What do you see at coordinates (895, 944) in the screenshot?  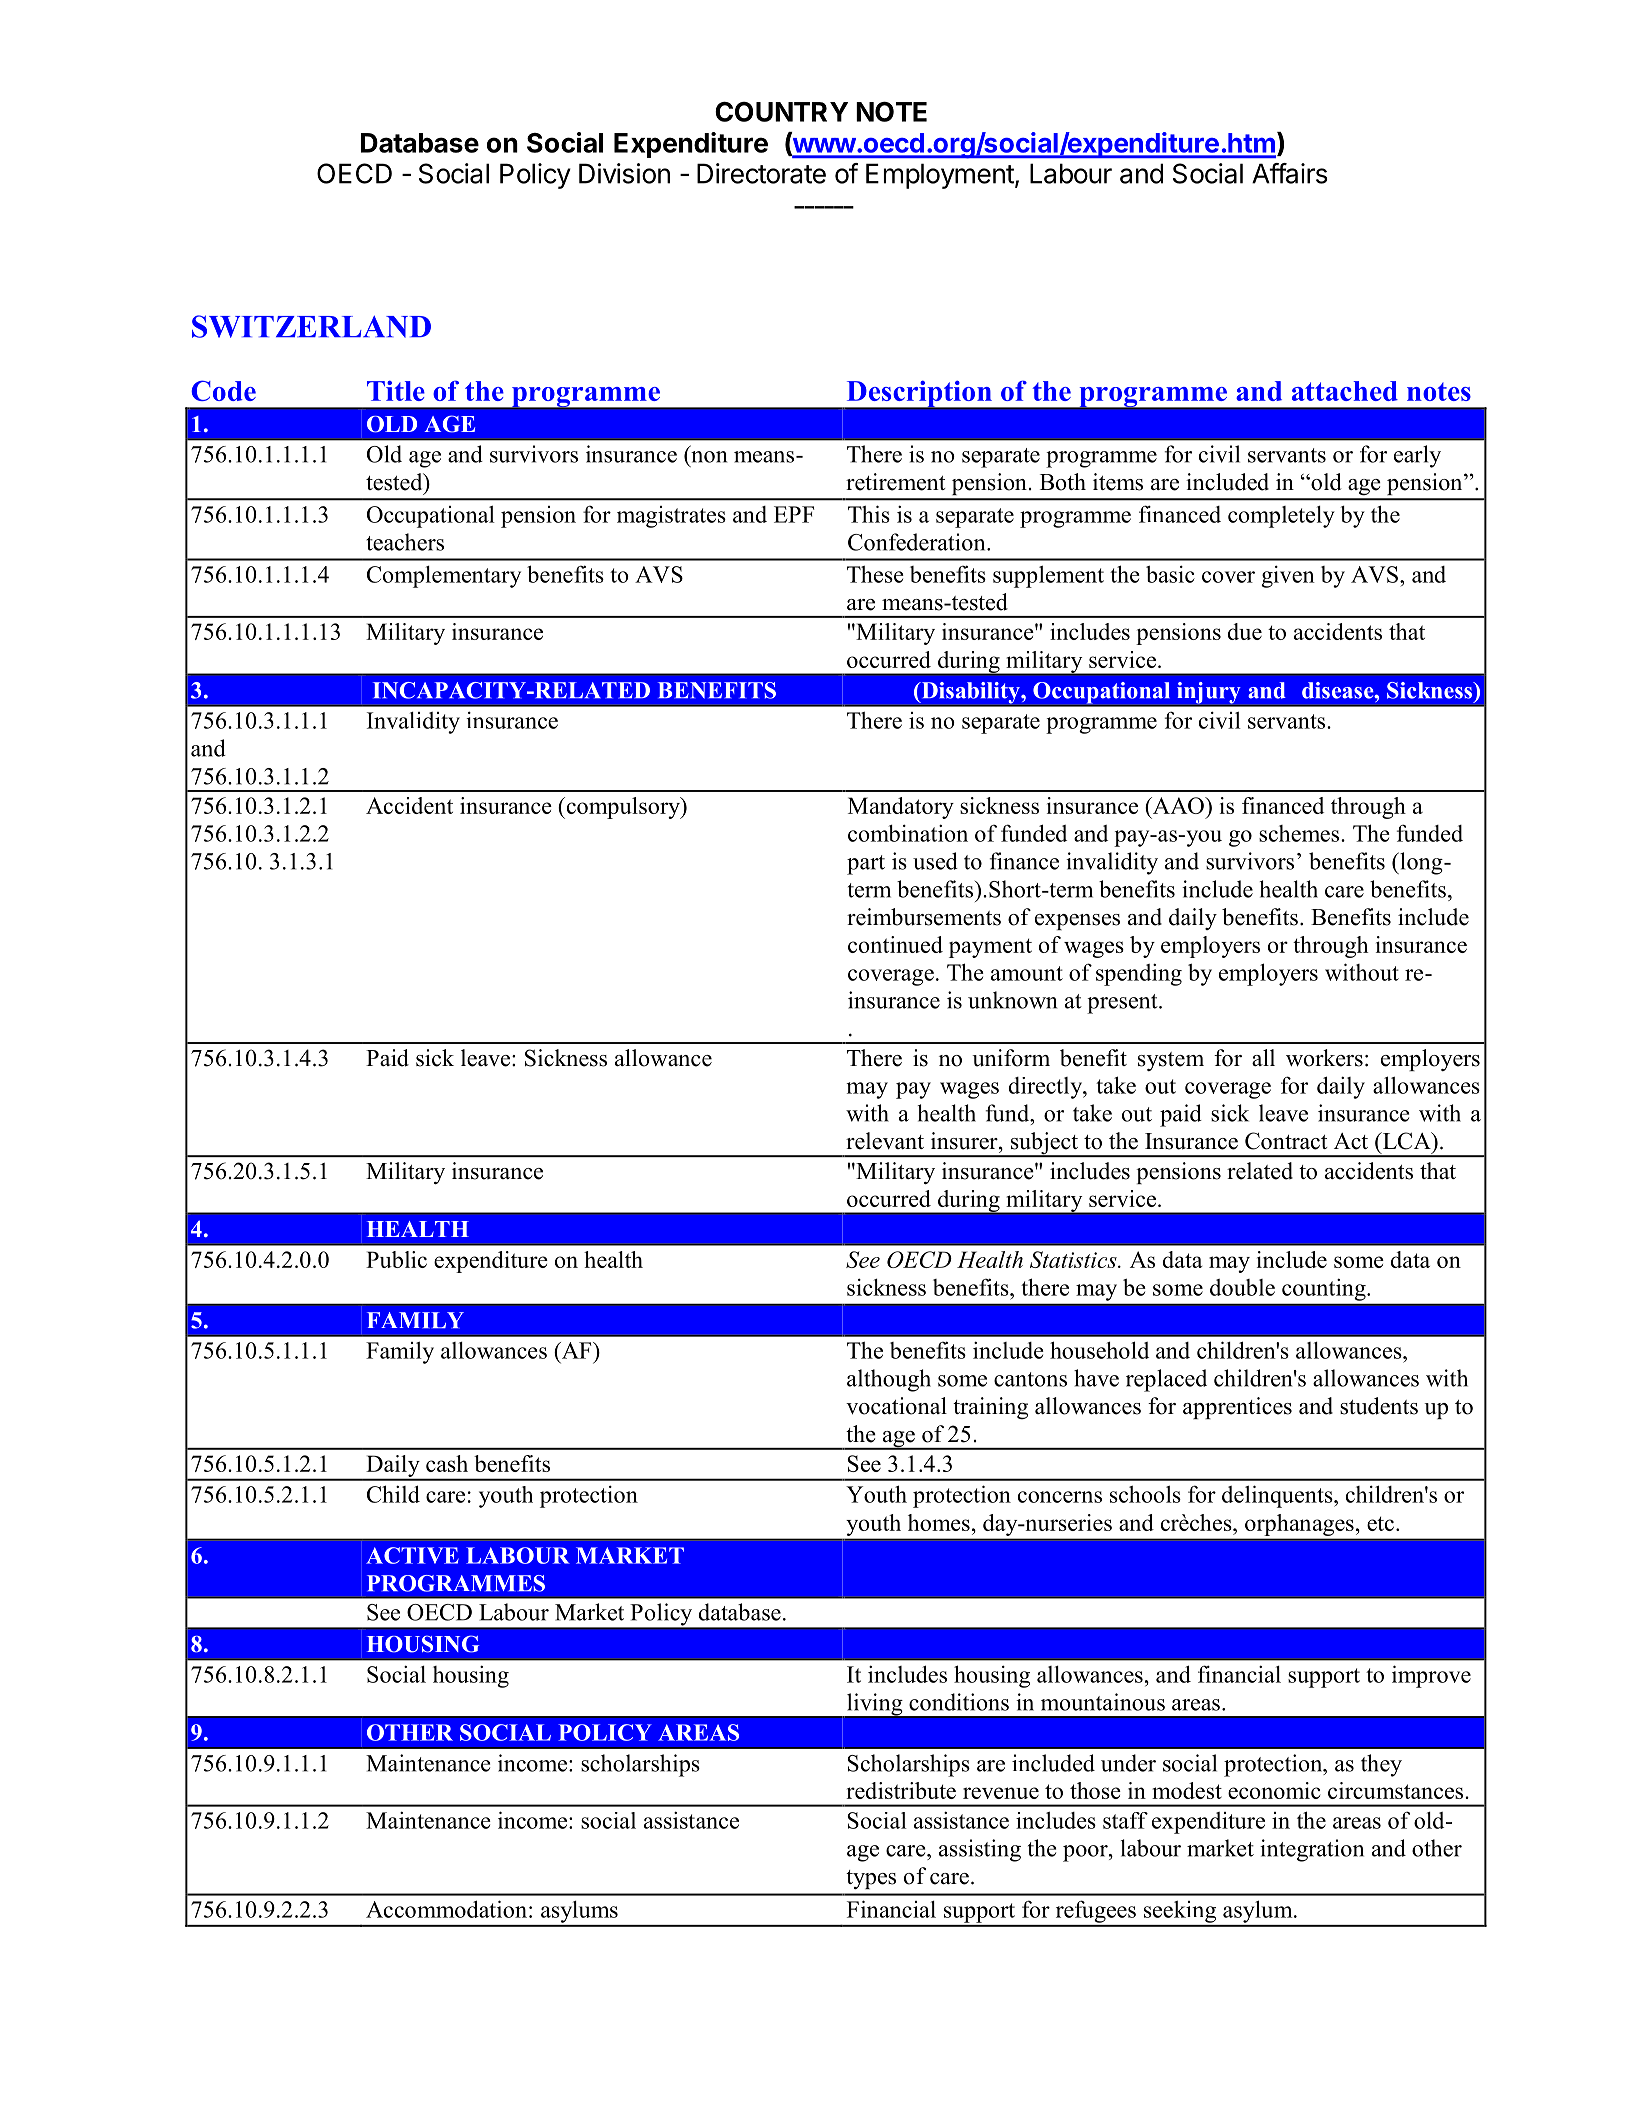 I see `continued` at bounding box center [895, 944].
